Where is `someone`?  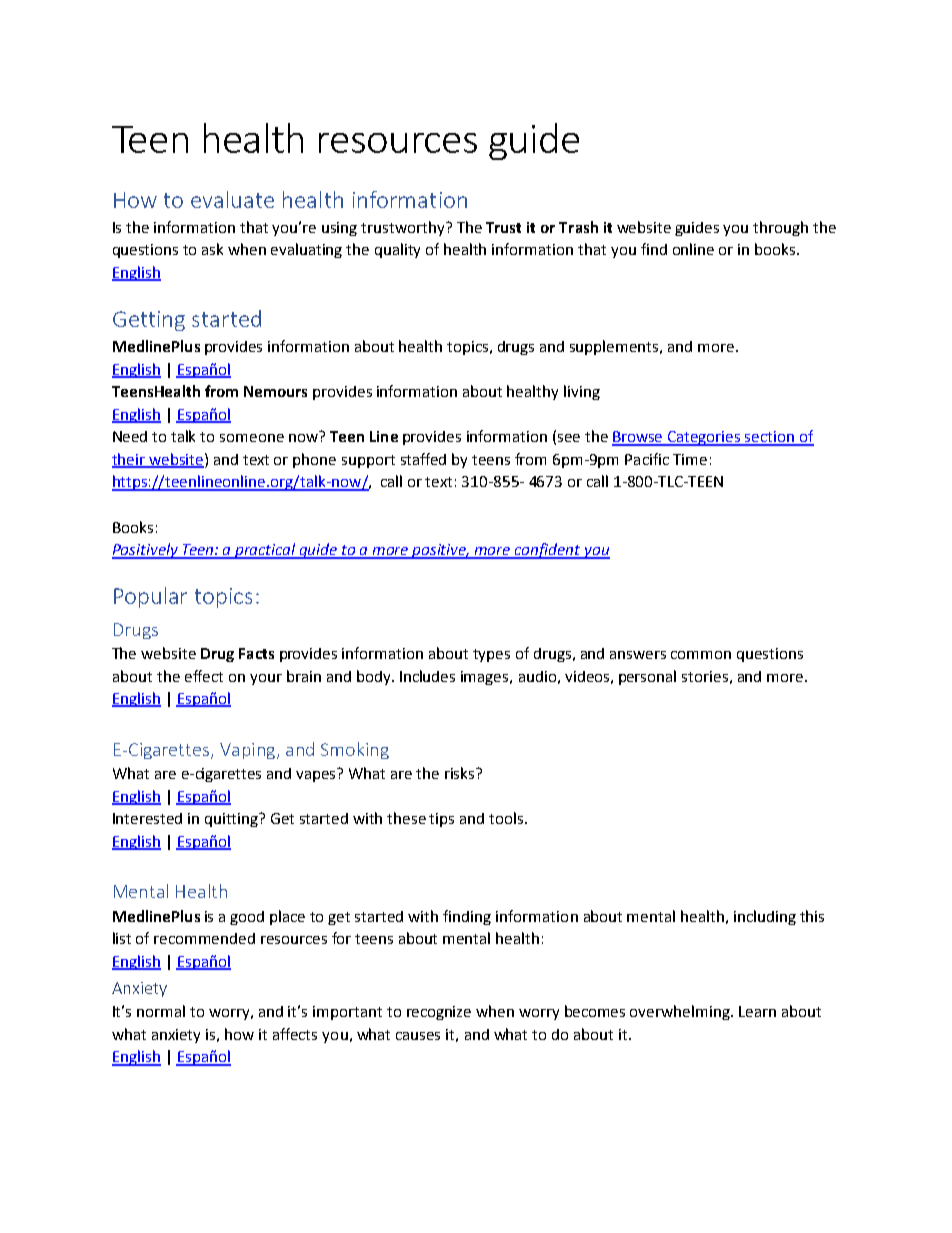 someone is located at coordinates (252, 438).
